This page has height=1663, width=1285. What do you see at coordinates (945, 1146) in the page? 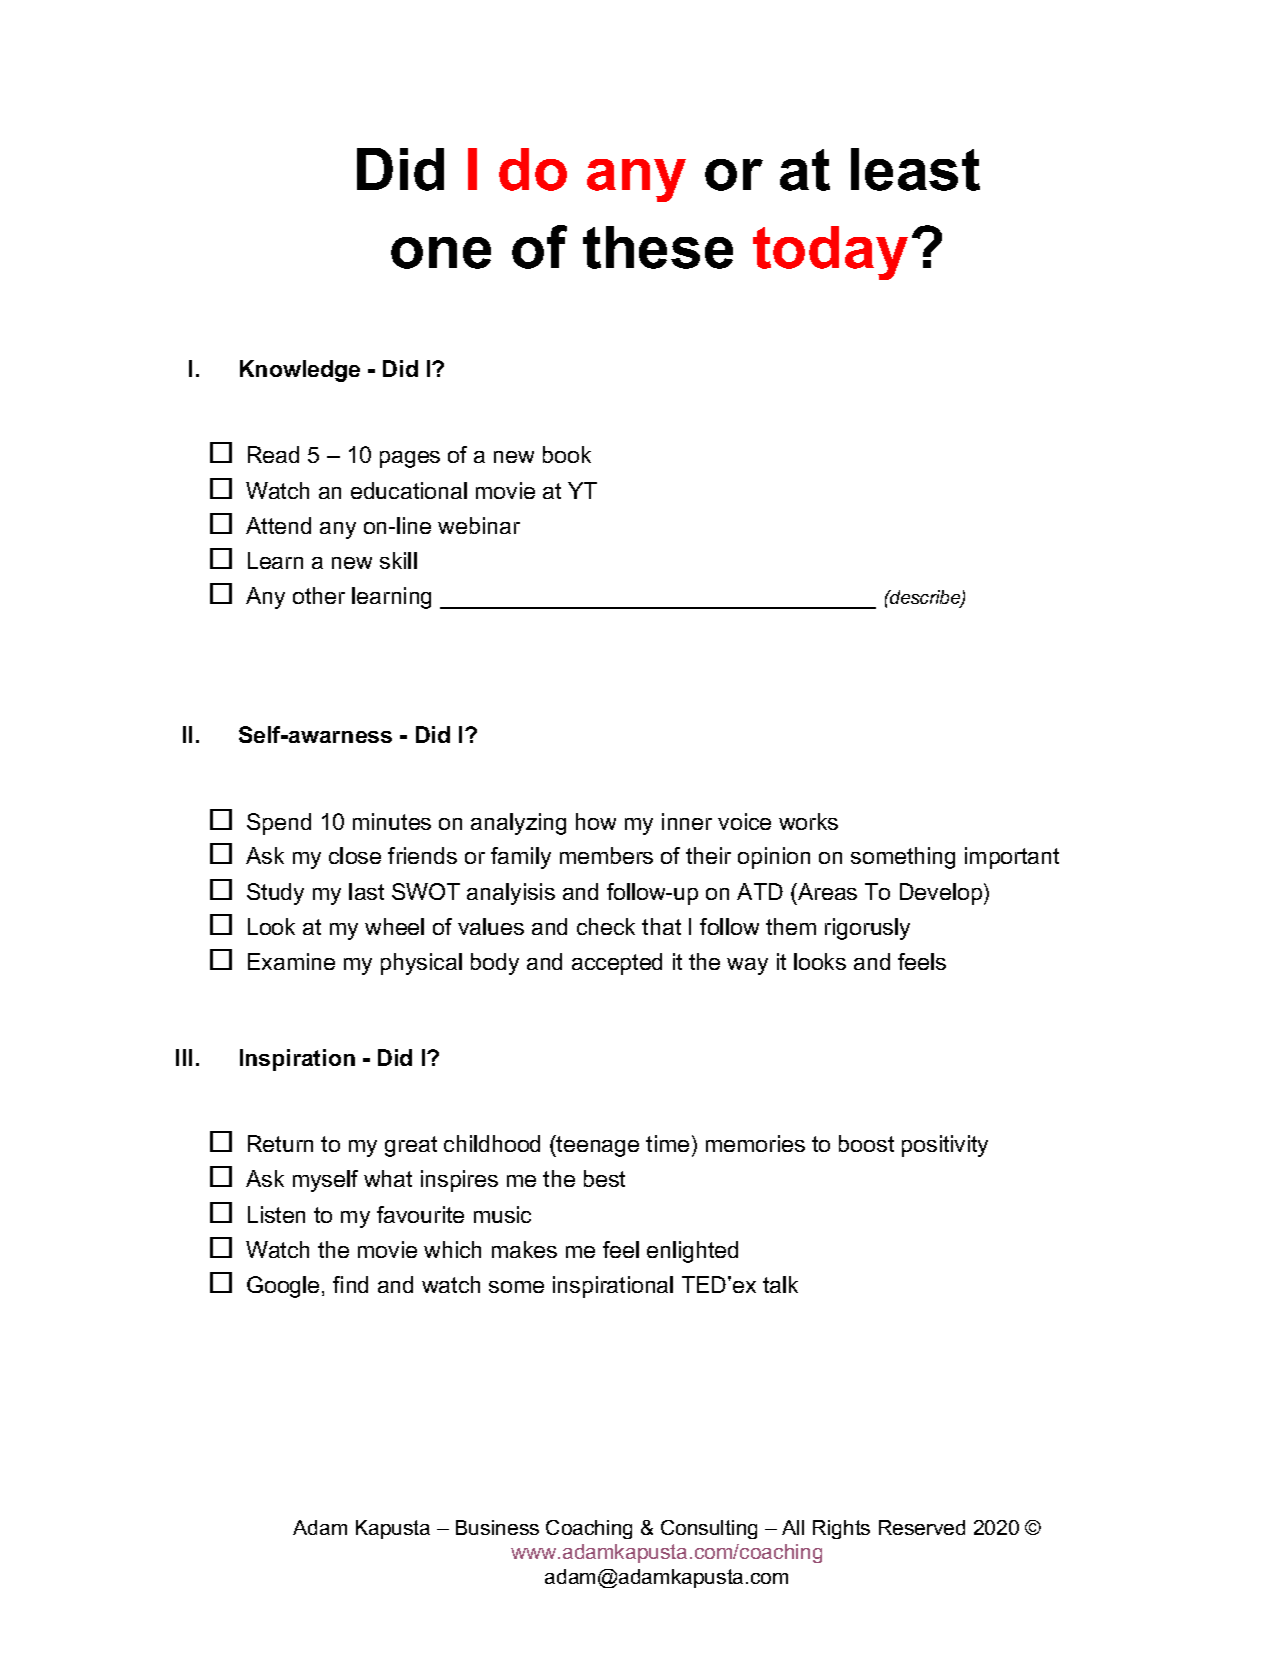
I see `positivity` at bounding box center [945, 1146].
